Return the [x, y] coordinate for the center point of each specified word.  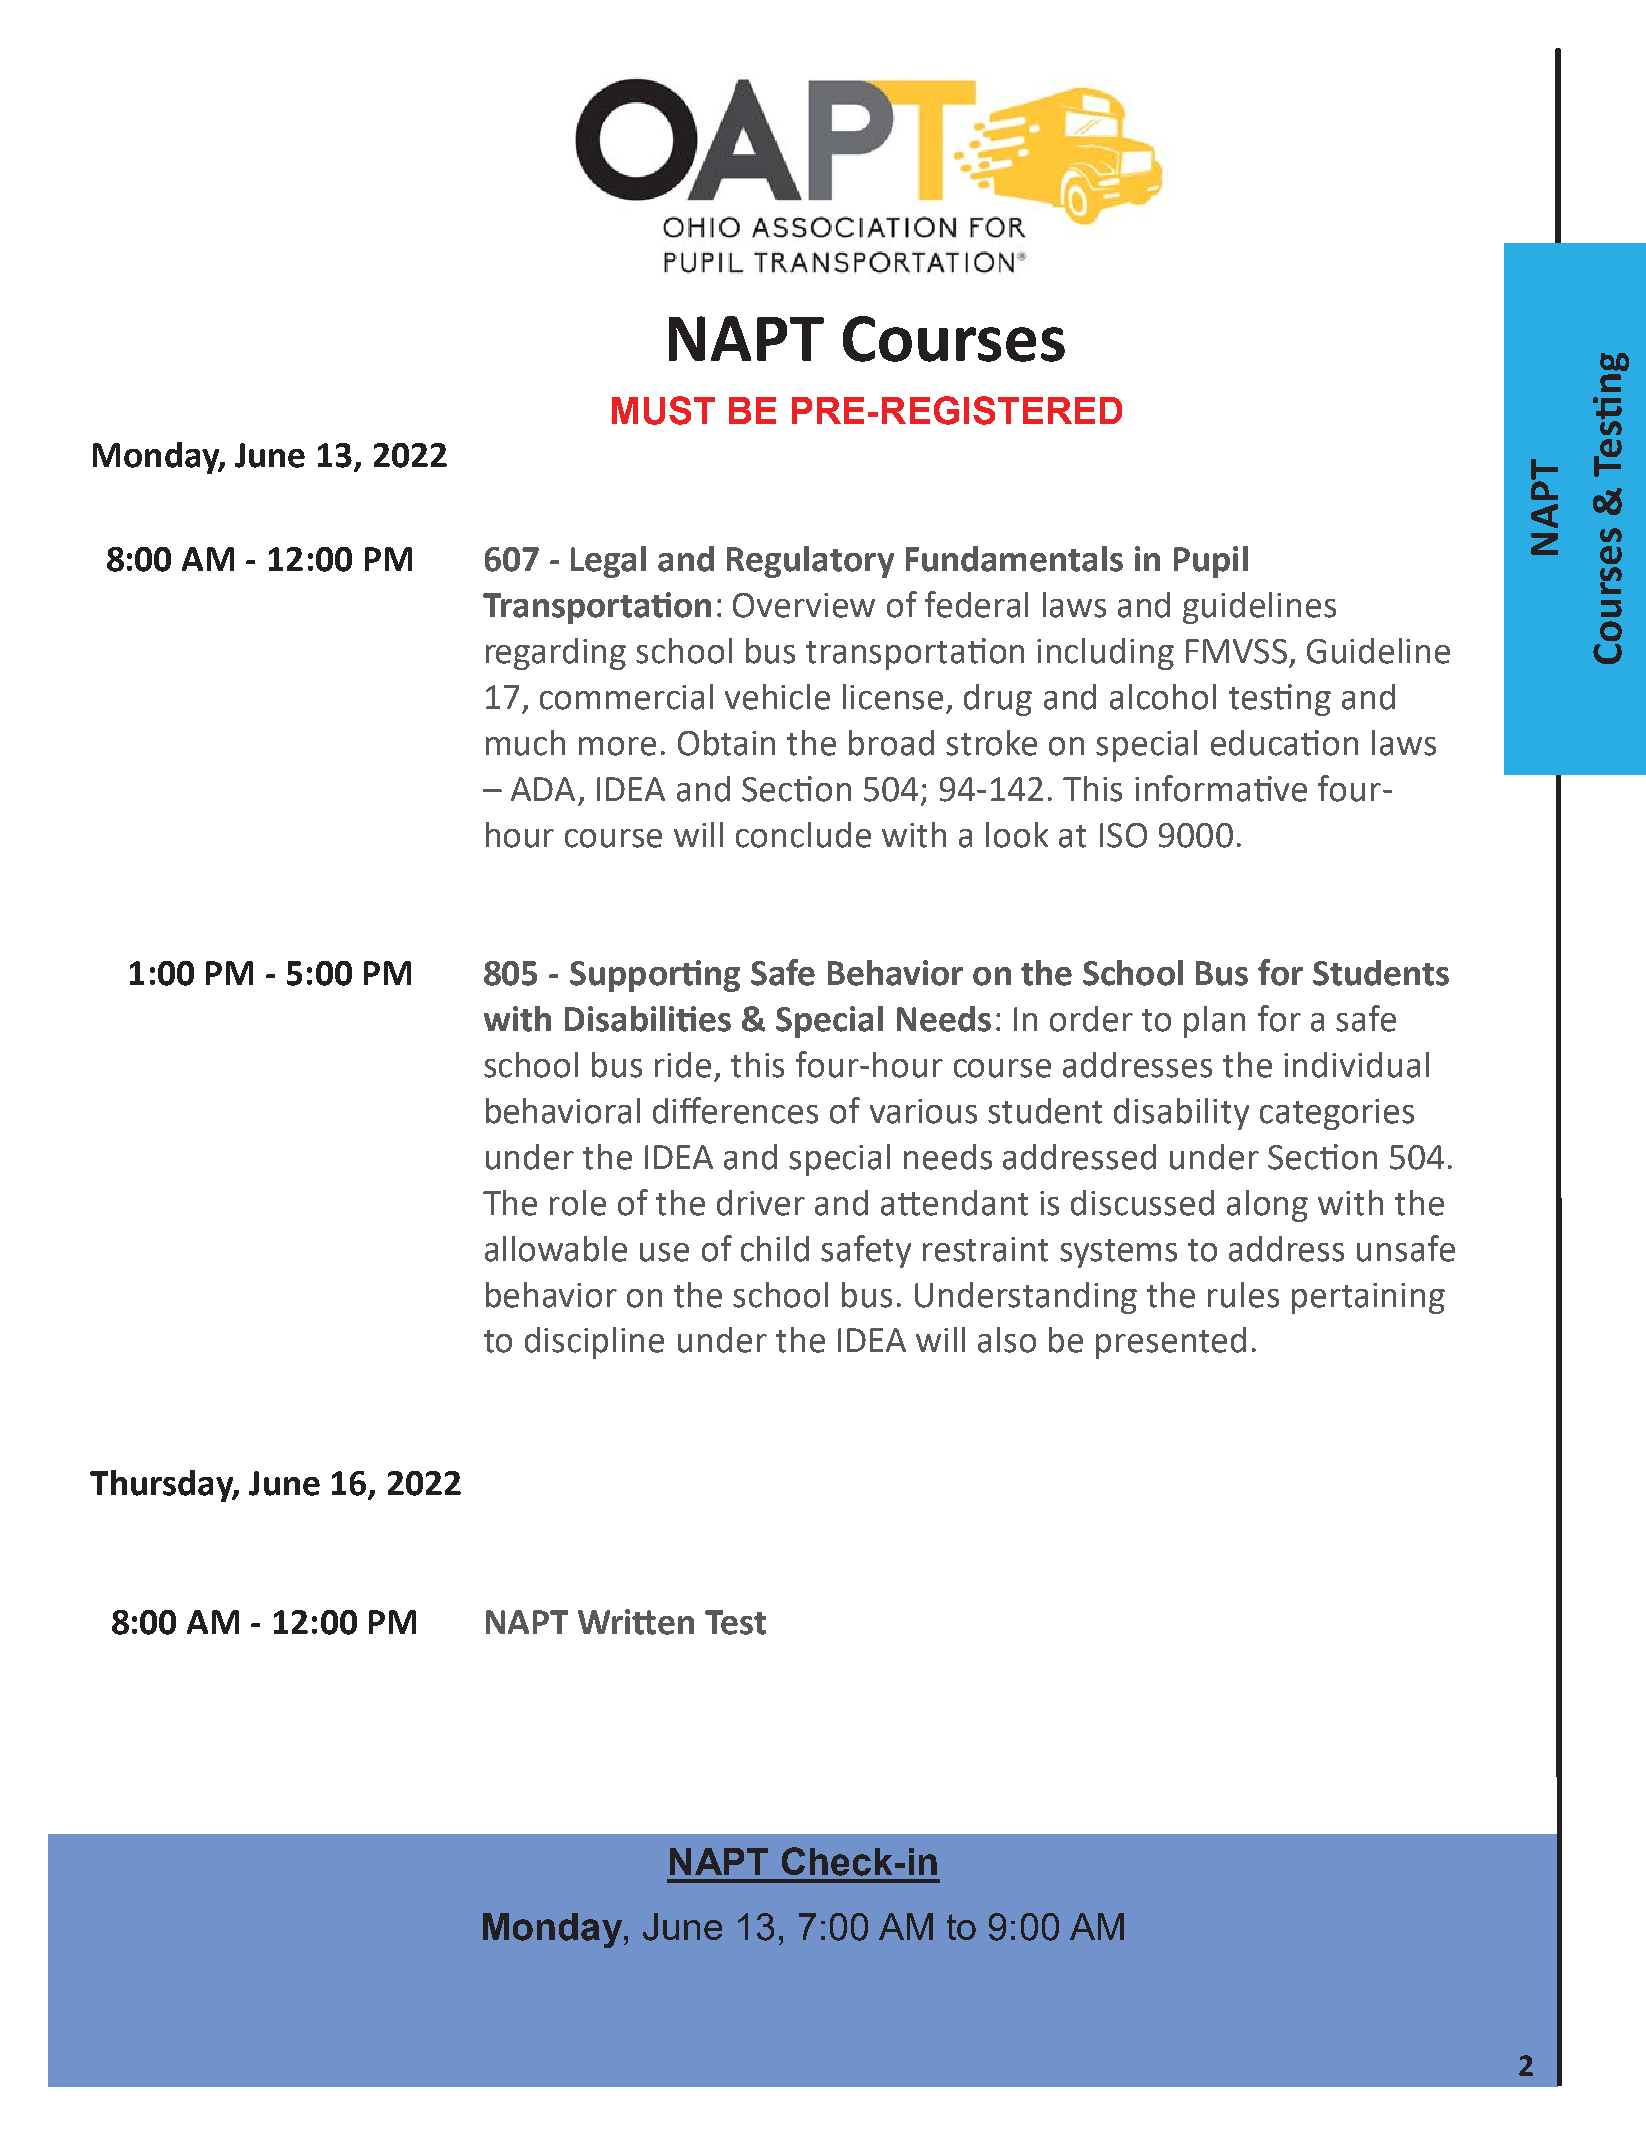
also [1007, 1340]
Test [735, 1622]
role [578, 1203]
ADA [543, 789]
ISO [1123, 835]
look [1017, 835]
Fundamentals [1014, 559]
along [1267, 1206]
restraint [985, 1249]
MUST [663, 410]
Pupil [1211, 562]
